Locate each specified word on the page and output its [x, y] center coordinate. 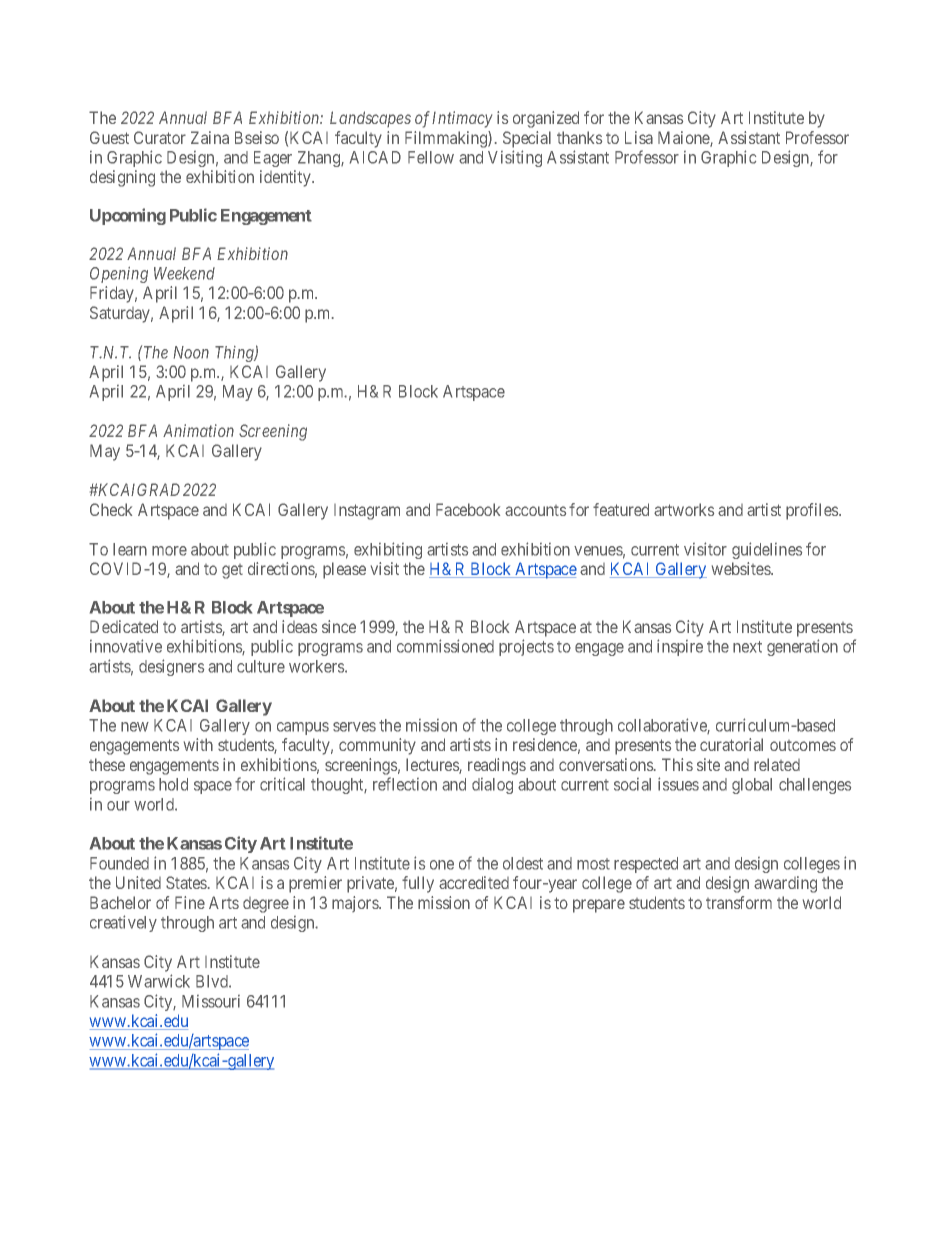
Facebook [468, 509]
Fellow [431, 157]
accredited [474, 882]
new [135, 727]
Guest [109, 137]
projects [526, 647]
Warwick [159, 981]
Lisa [639, 137]
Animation [198, 430]
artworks [684, 509]
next [747, 647]
